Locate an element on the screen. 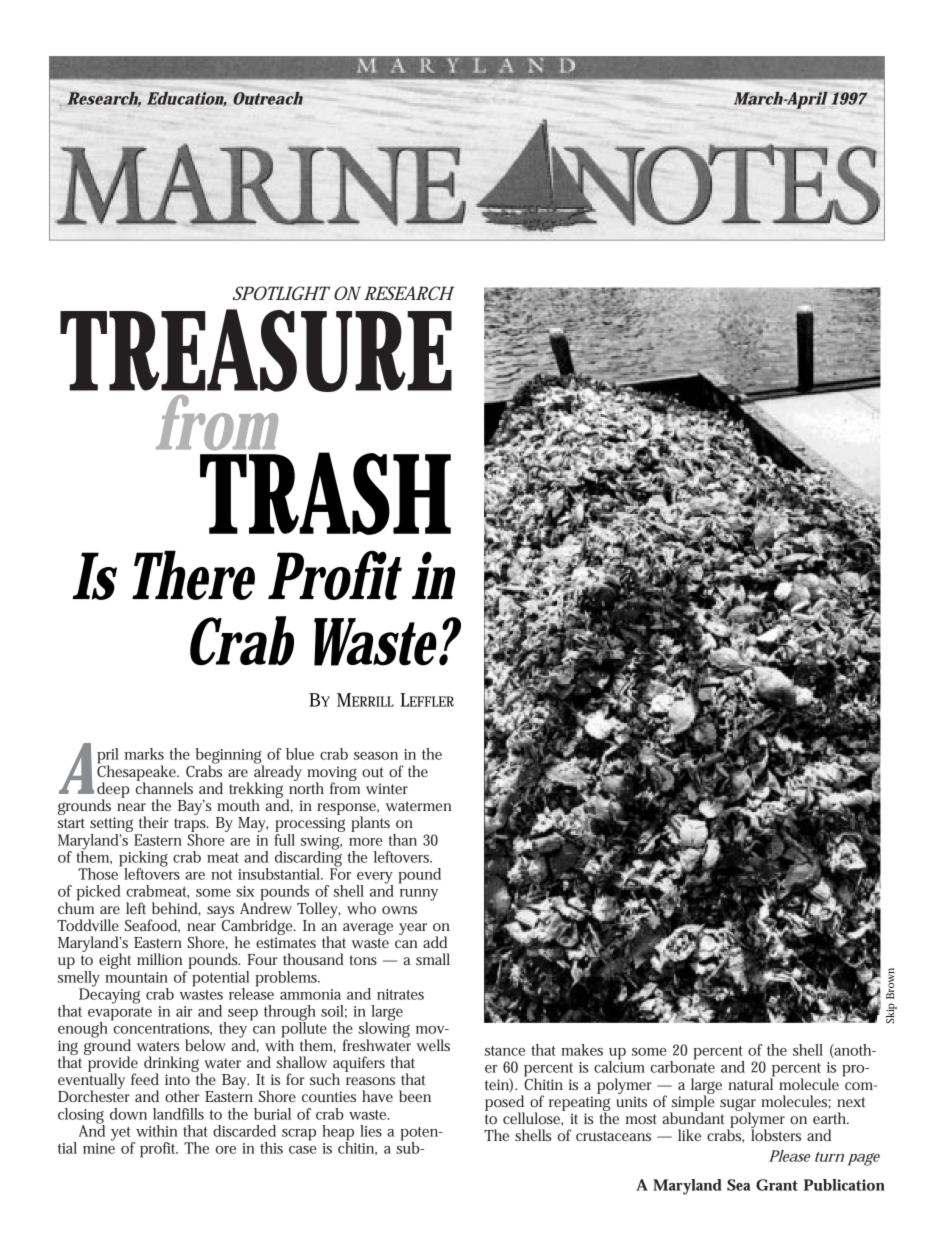 The height and width of the screenshot is (1233, 952). Please is located at coordinates (789, 1156).
